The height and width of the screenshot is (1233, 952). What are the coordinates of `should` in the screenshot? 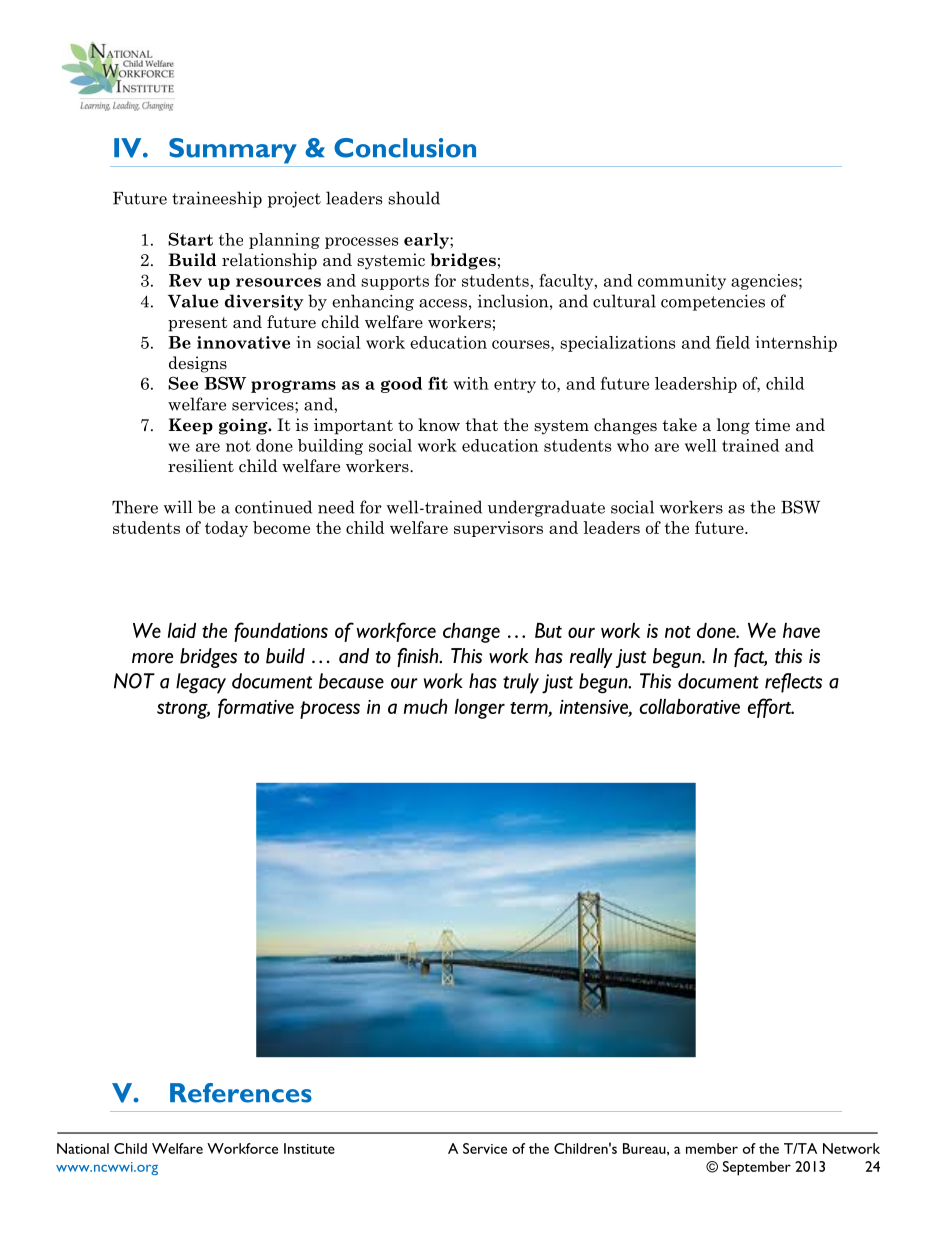 It's located at (414, 198).
